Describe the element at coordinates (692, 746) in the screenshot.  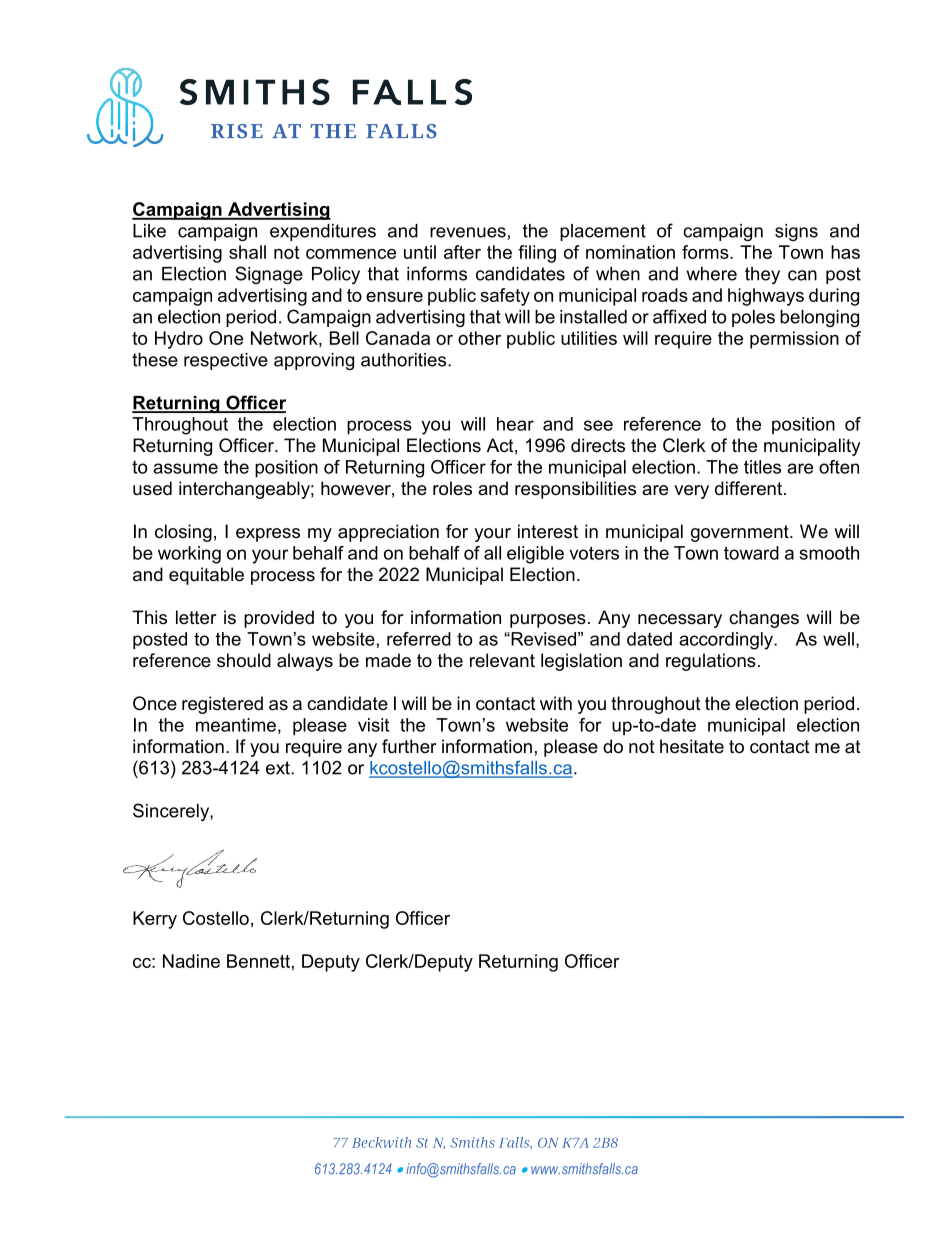
I see `hesitate` at that location.
